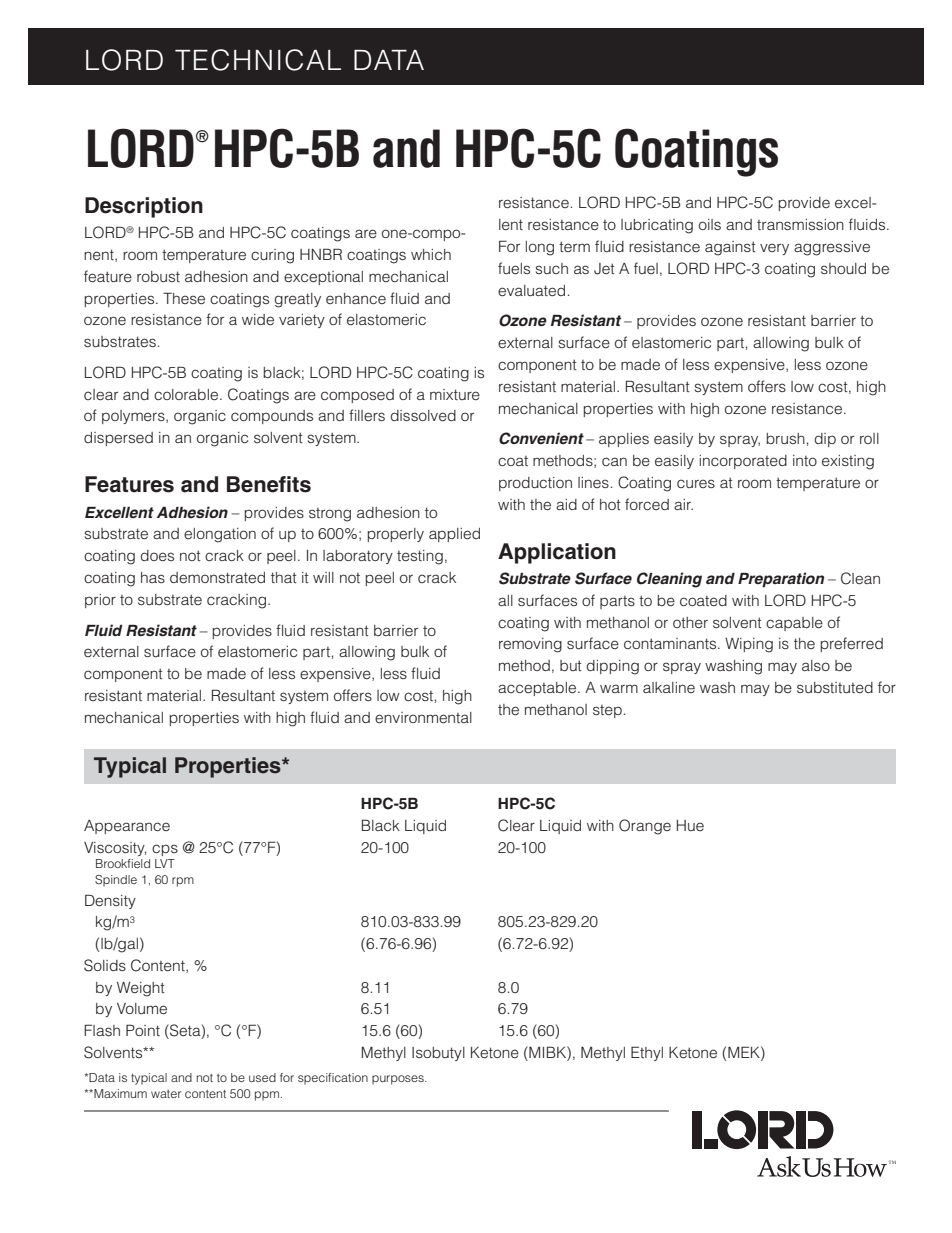 Image resolution: width=952 pixels, height=1233 pixels. Describe the element at coordinates (258, 60) in the screenshot. I see `TECHNICAL` at that location.
